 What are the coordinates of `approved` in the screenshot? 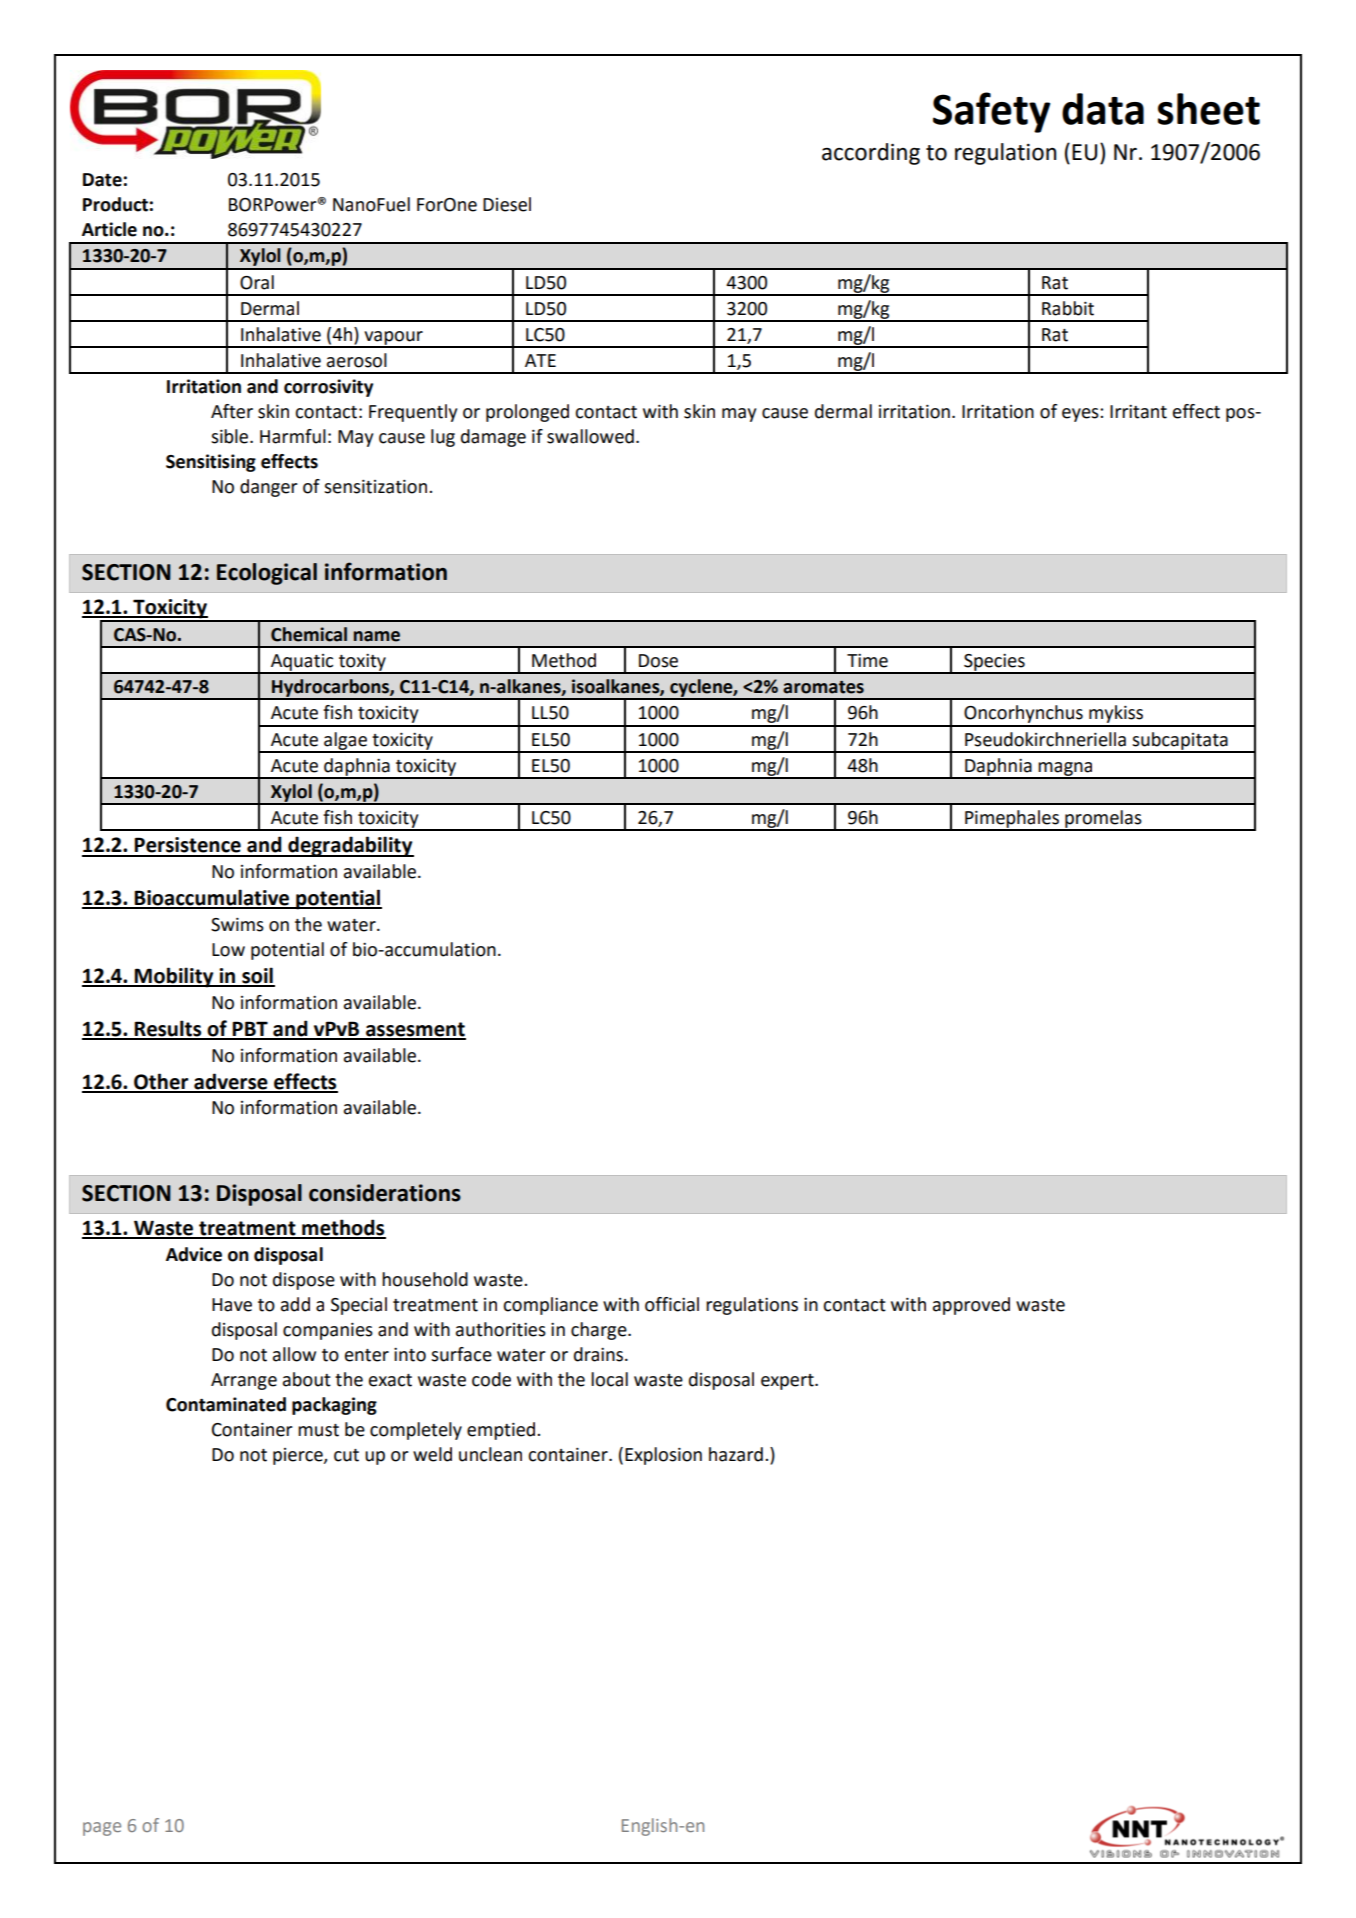 It's located at (971, 1306).
